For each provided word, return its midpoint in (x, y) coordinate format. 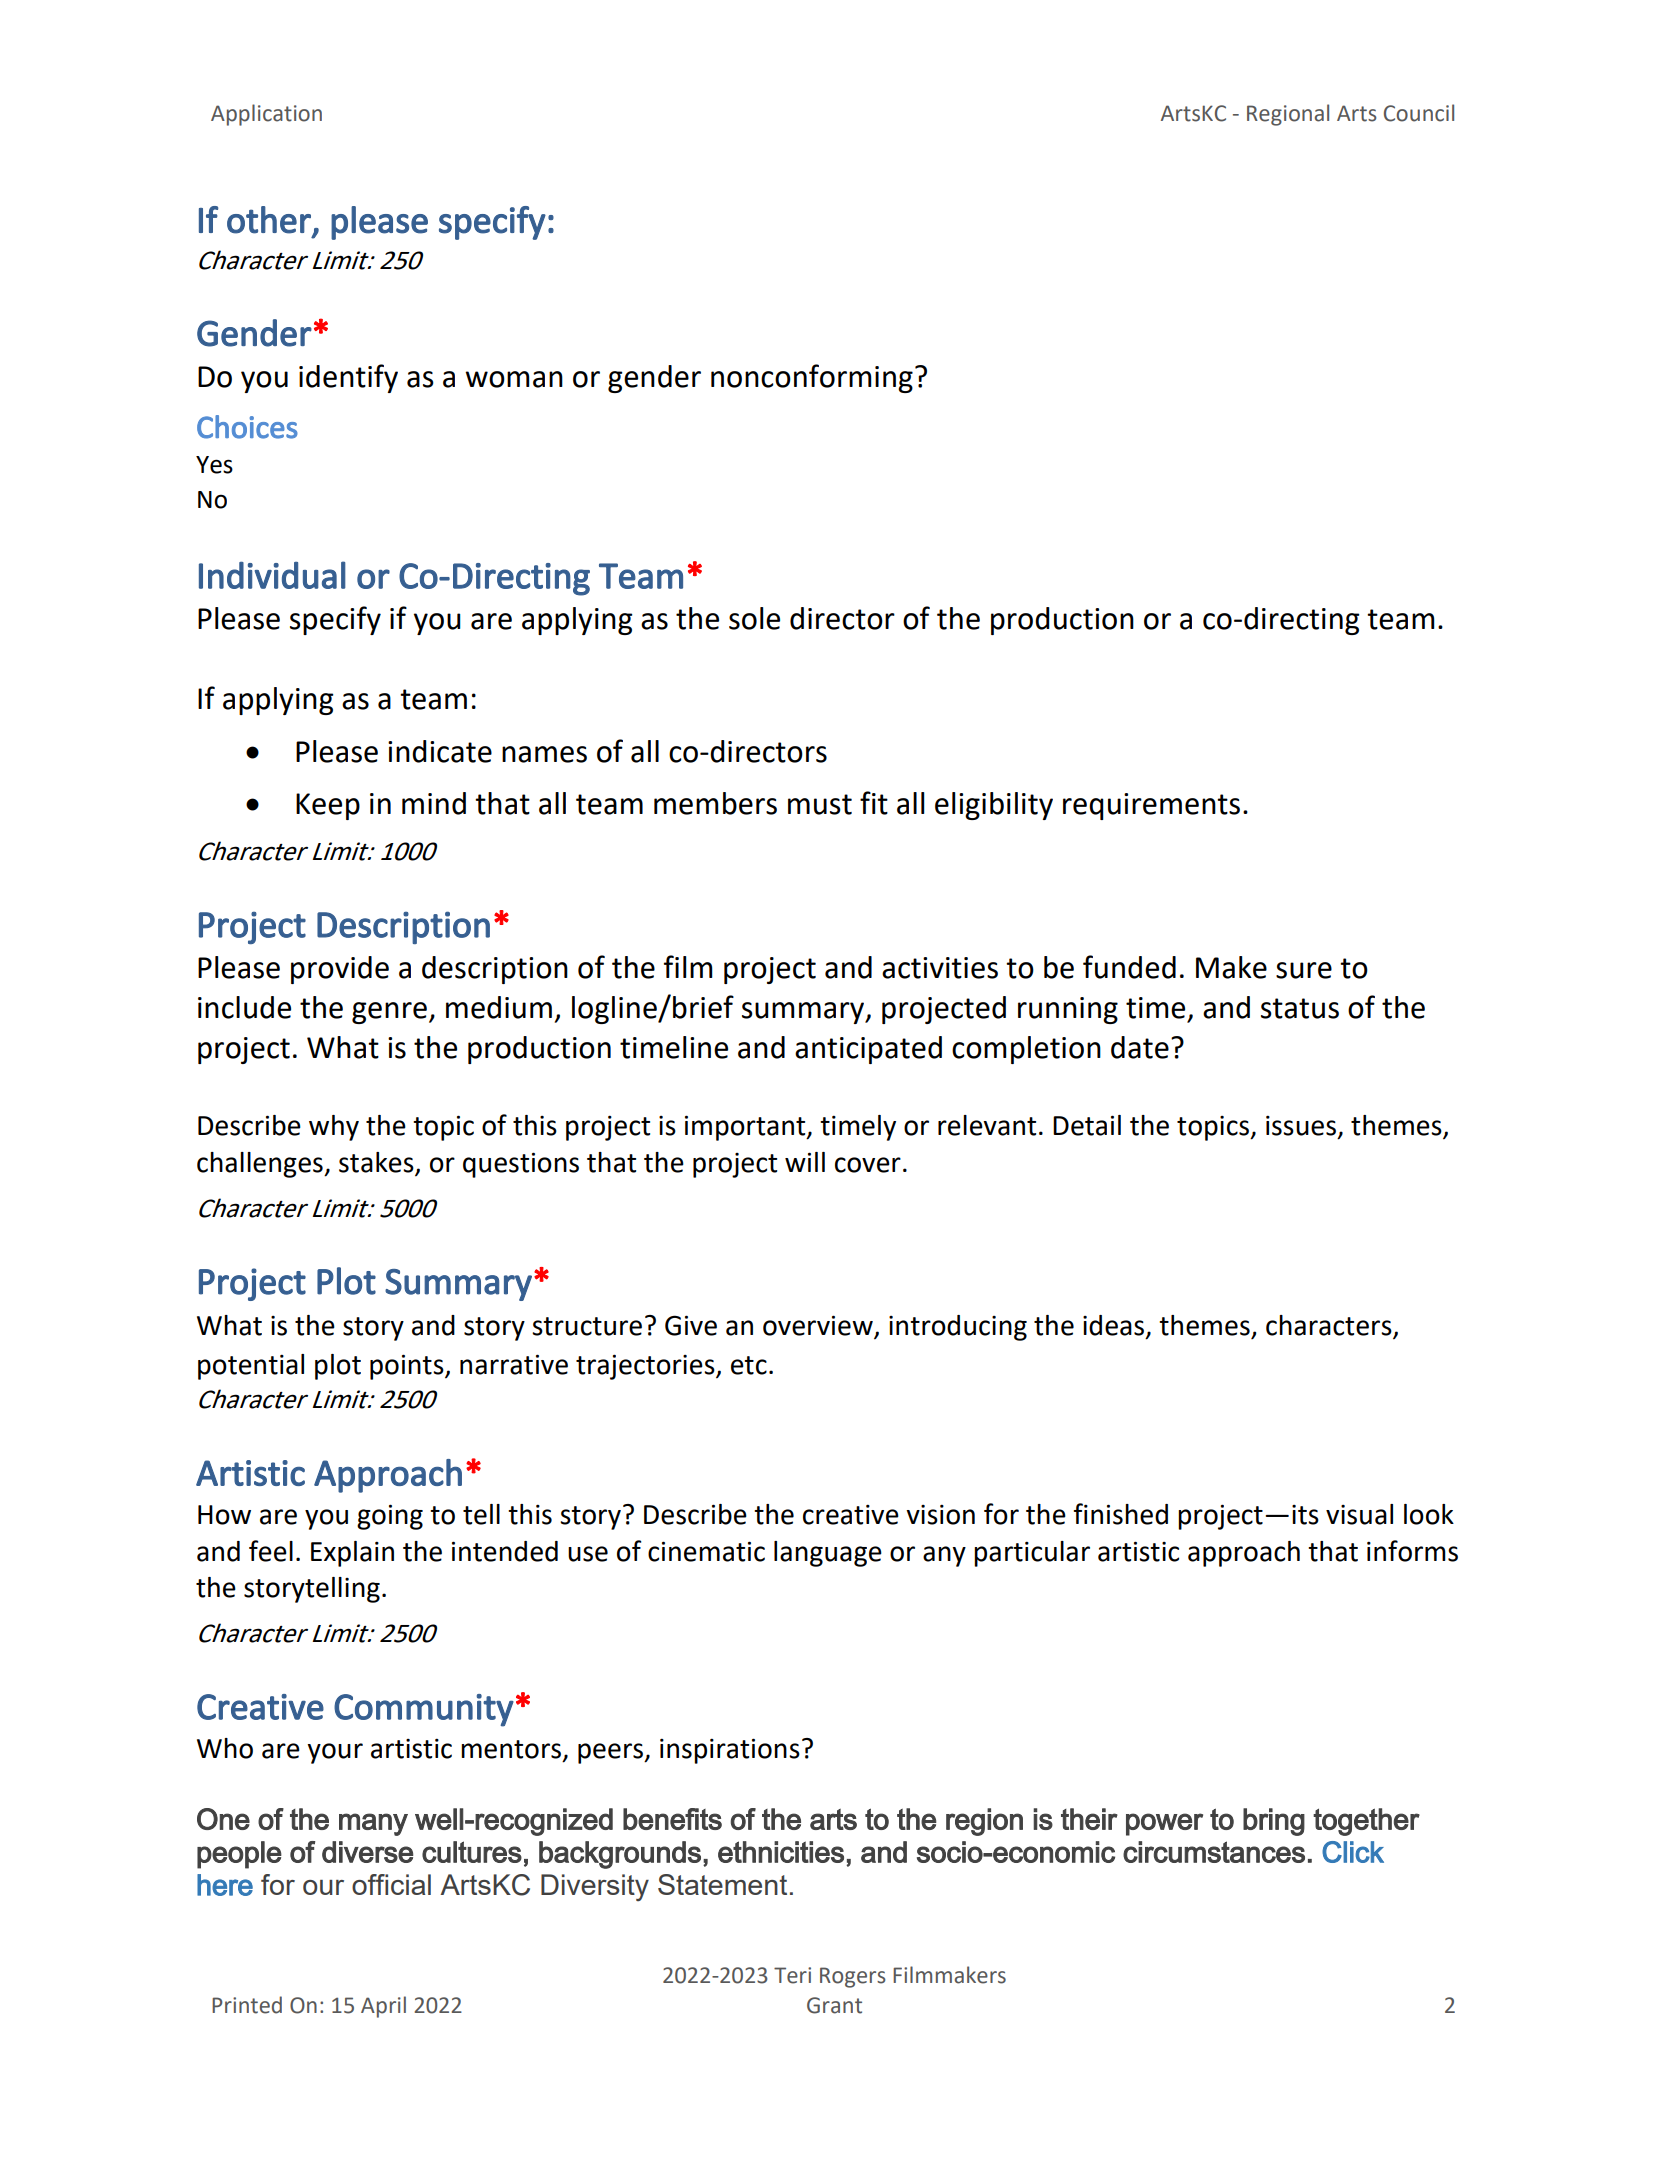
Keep (328, 806)
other (269, 220)
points (408, 1367)
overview (819, 1326)
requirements (1151, 806)
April (383, 2007)
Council (1419, 113)
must (820, 804)
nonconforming (812, 378)
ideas (1115, 1326)
